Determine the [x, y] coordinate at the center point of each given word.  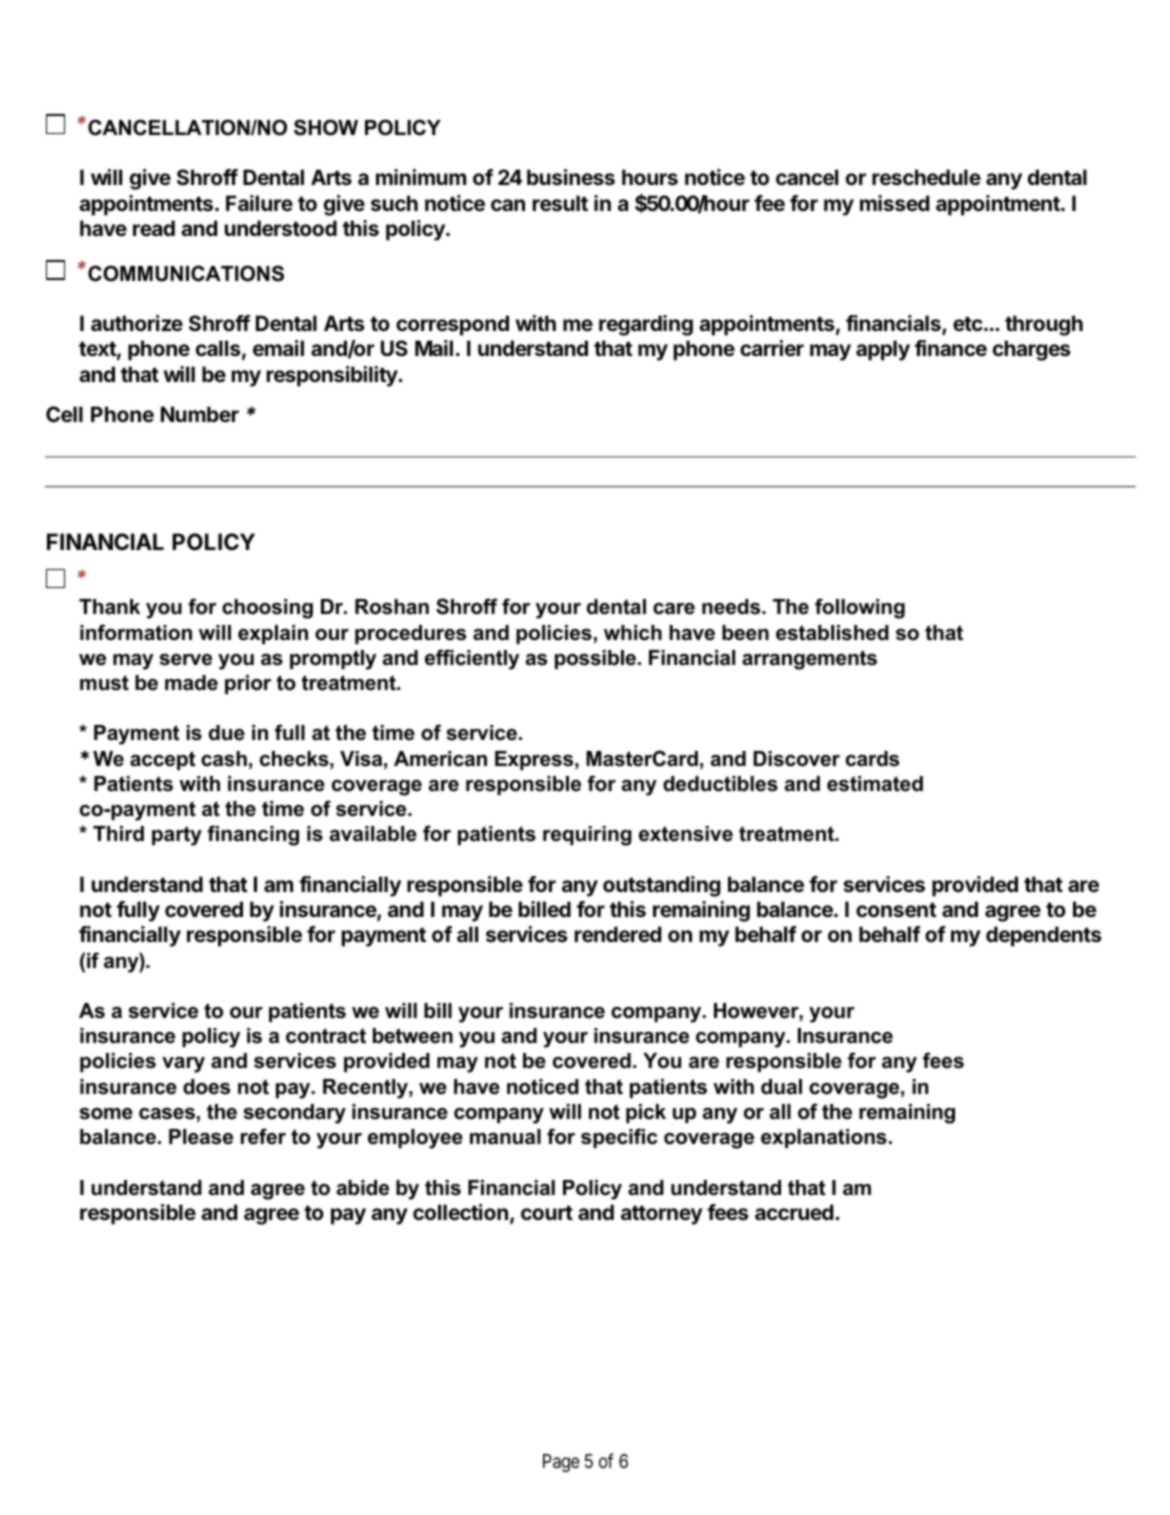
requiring [587, 836]
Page [561, 1463]
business [571, 177]
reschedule [926, 177]
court [547, 1212]
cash [224, 759]
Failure [259, 203]
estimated [875, 784]
